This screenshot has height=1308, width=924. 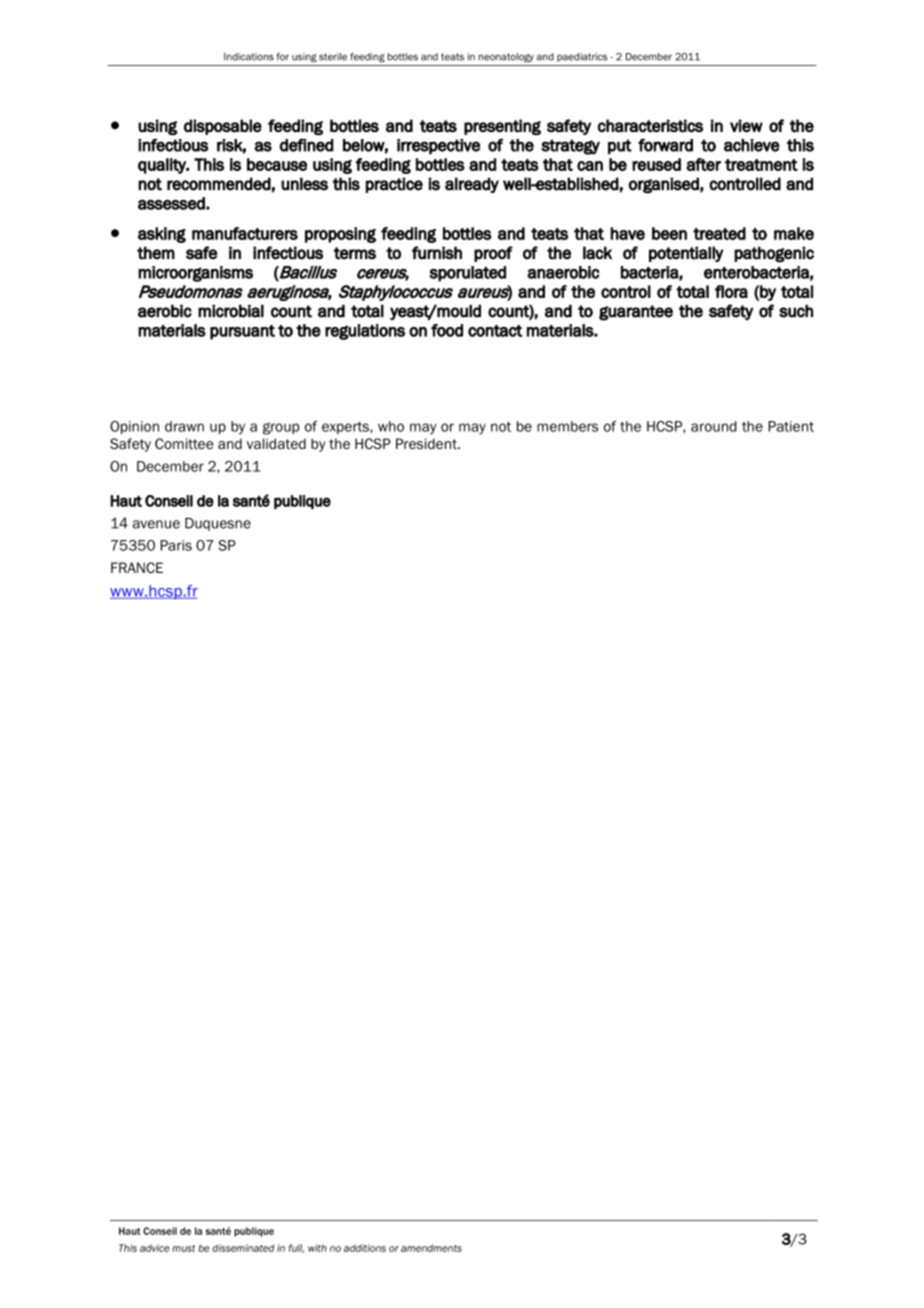 I want to click on amendments, so click(x=431, y=1248).
